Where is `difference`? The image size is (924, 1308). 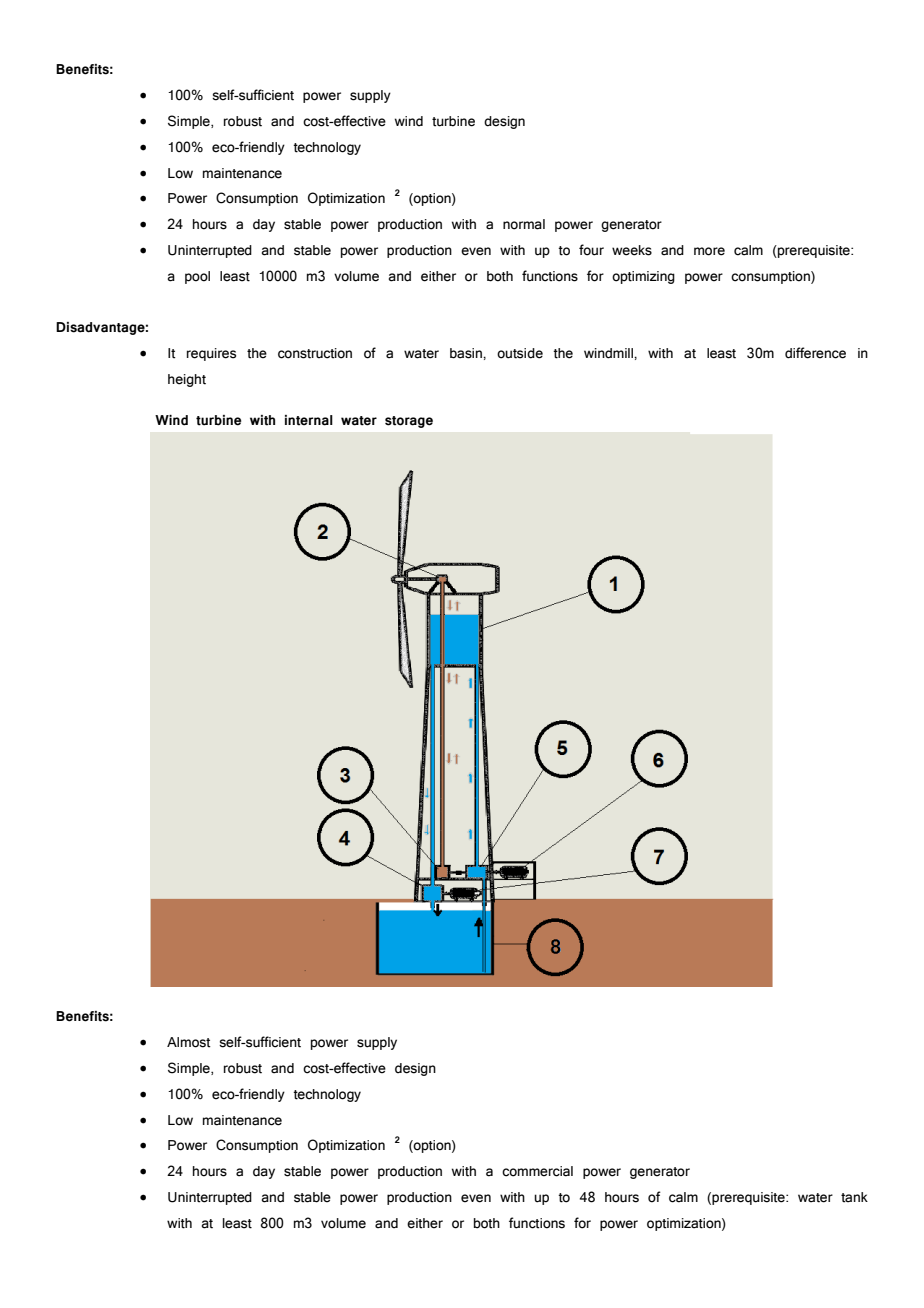 difference is located at coordinates (815, 353).
